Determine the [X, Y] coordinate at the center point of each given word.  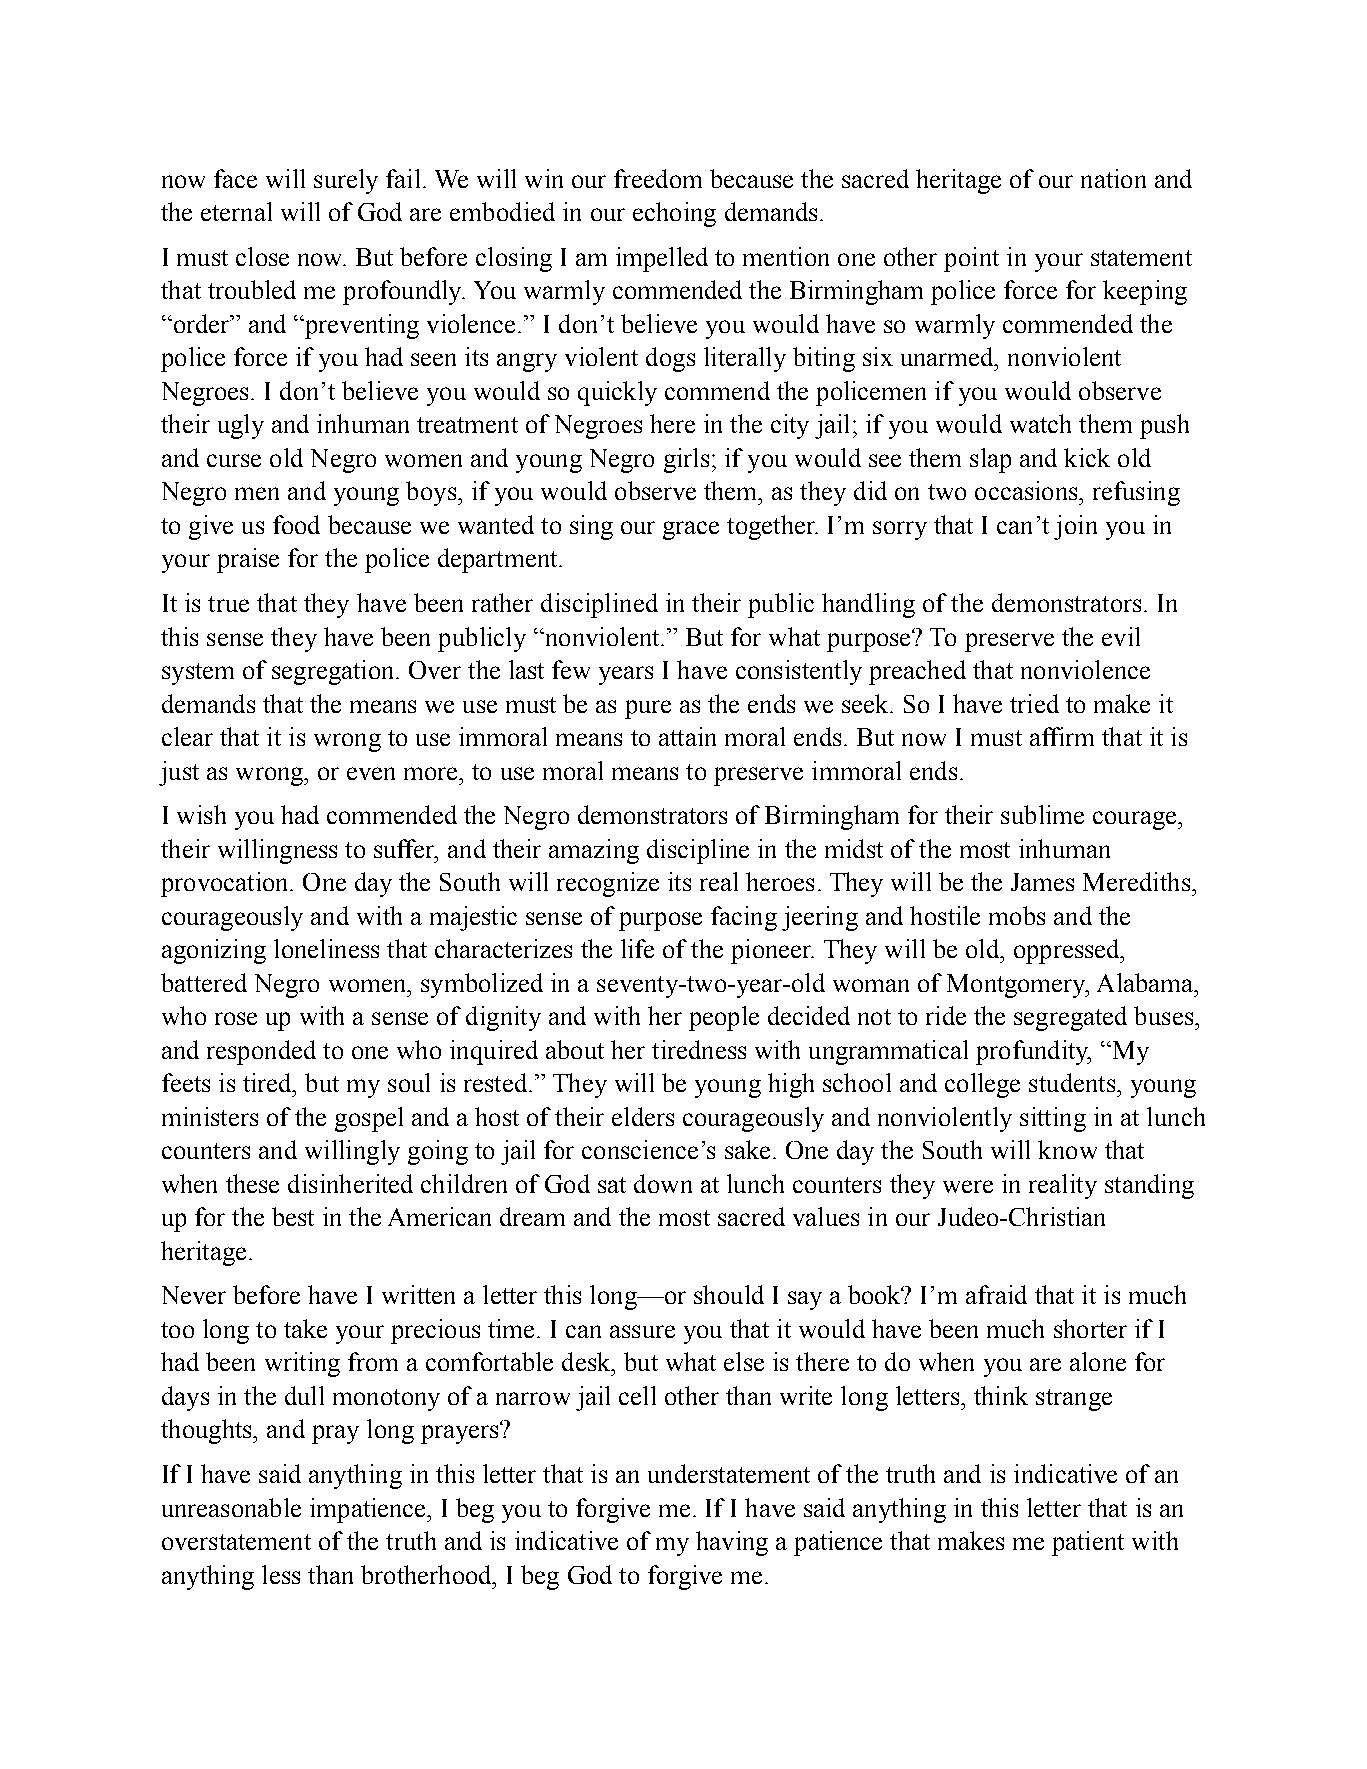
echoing [674, 214]
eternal [236, 211]
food [296, 524]
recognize [608, 884]
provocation [226, 884]
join [1075, 527]
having [732, 1543]
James [1042, 882]
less [281, 1574]
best [293, 1216]
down [663, 1183]
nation [1113, 178]
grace [691, 530]
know [1067, 1149]
